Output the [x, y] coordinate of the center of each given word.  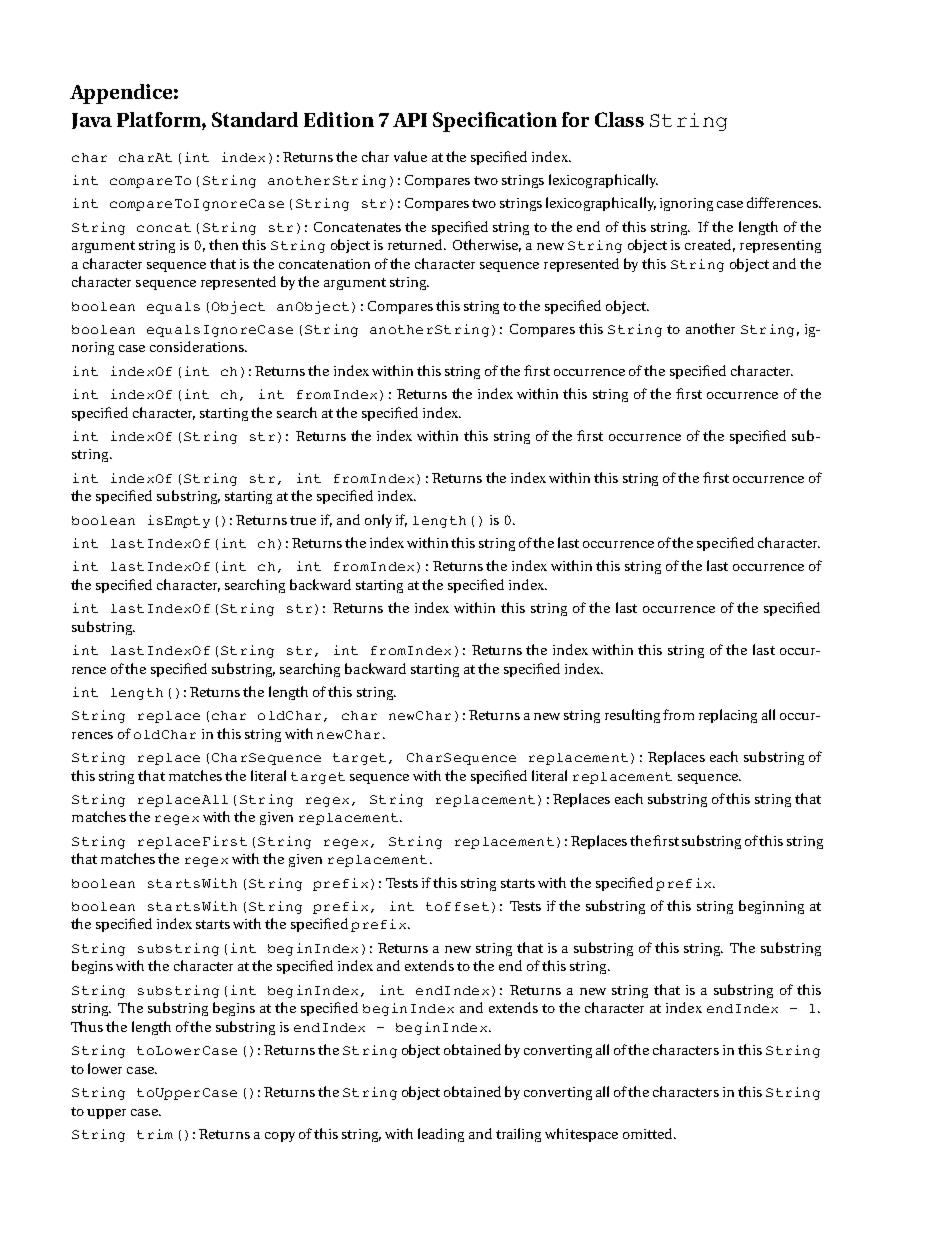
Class [619, 119]
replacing [728, 716]
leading [441, 1135]
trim [155, 1134]
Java [92, 121]
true [303, 520]
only [378, 521]
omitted [649, 1133]
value [410, 156]
